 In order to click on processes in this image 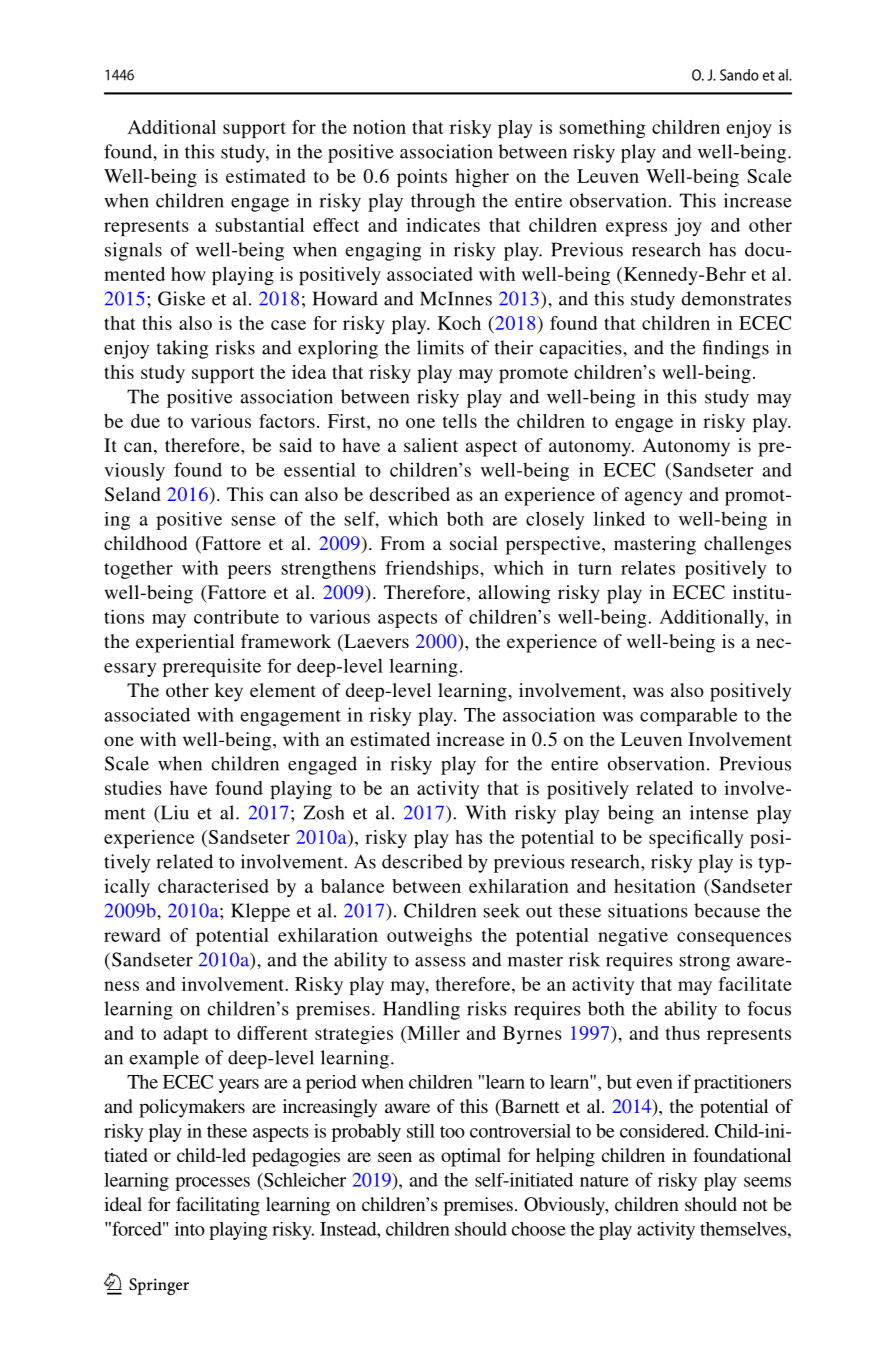, I will do `click(212, 1184)`.
